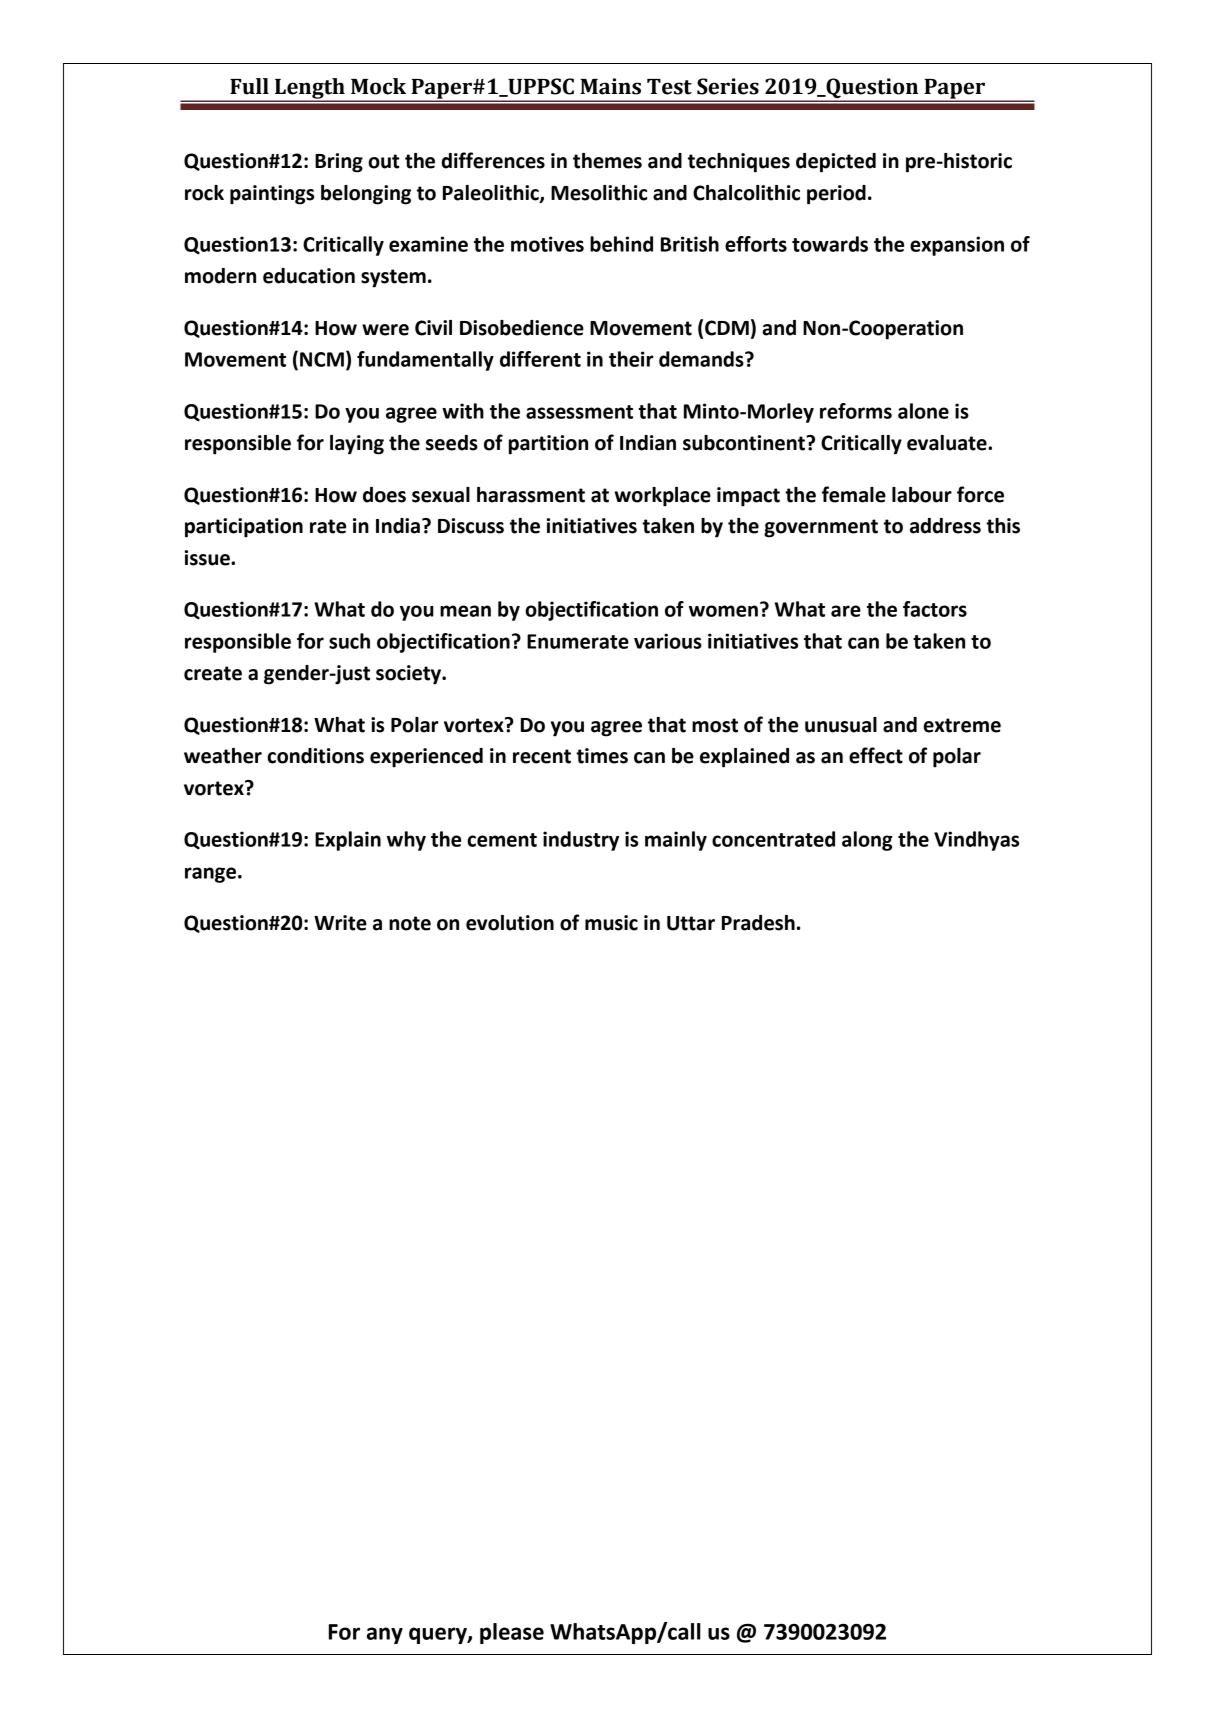 The height and width of the document is (1718, 1215). I want to click on along, so click(867, 841).
